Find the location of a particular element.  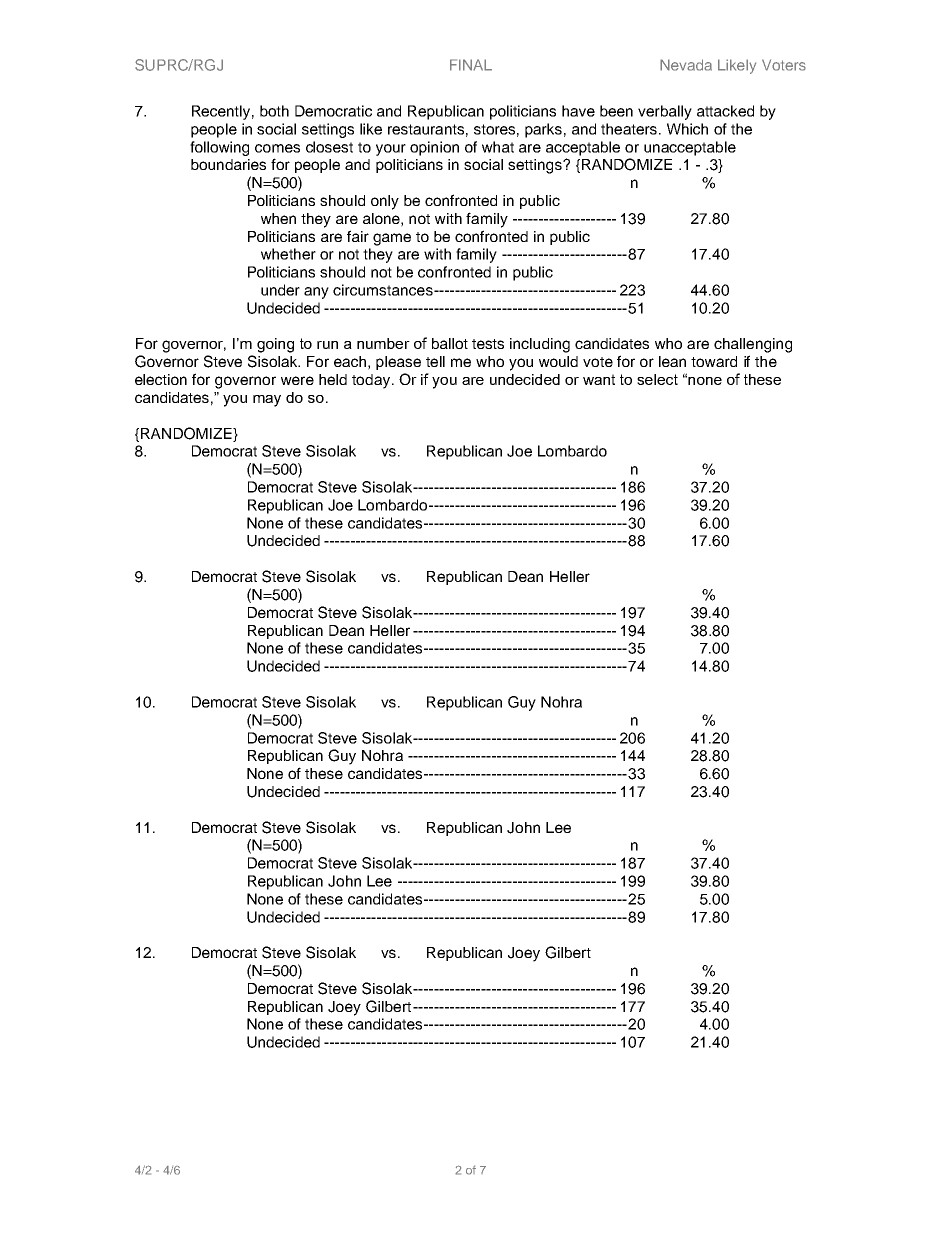

following is located at coordinates (219, 148).
